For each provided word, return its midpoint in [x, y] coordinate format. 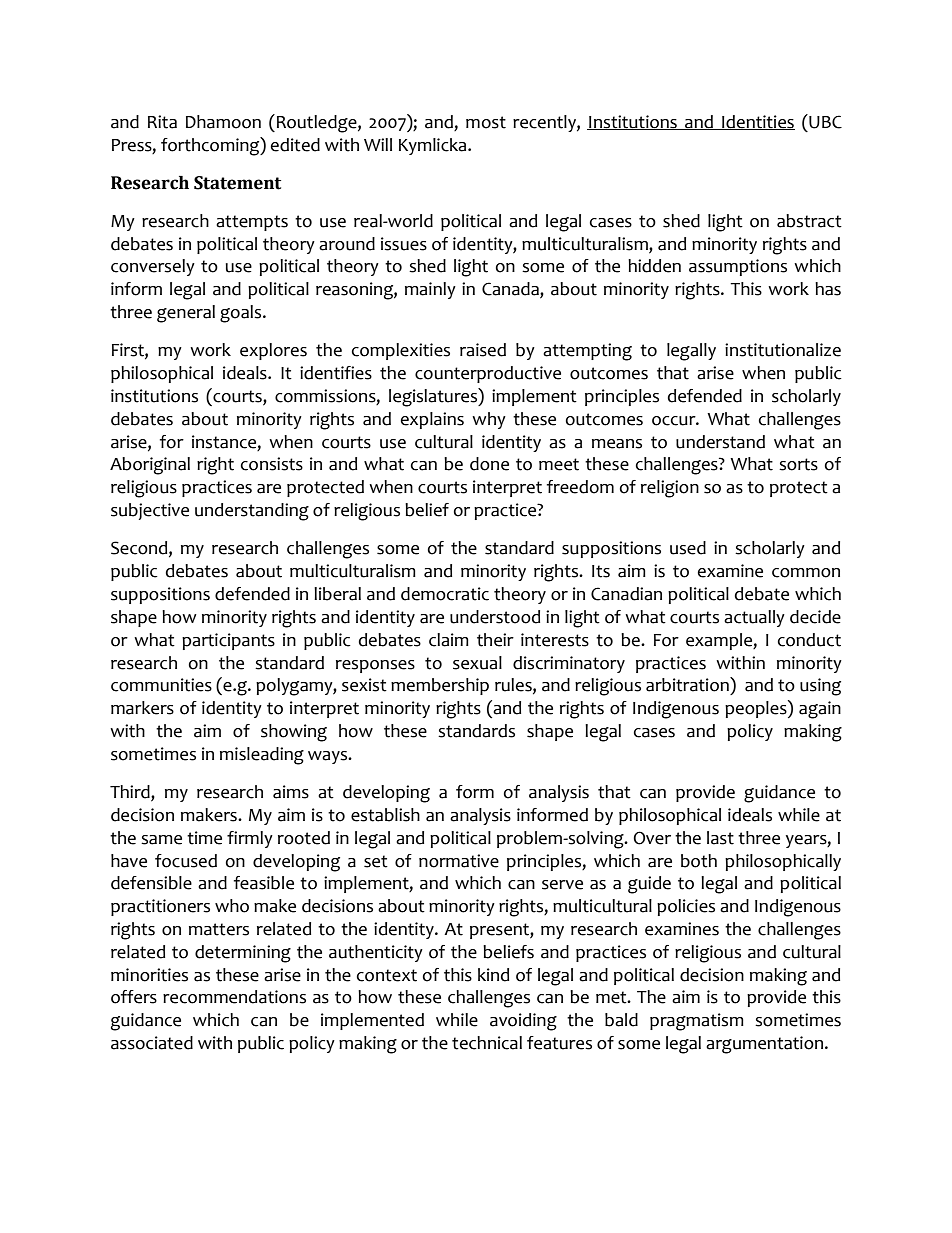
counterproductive [488, 374]
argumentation [766, 1045]
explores [273, 351]
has [828, 289]
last [720, 838]
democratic [445, 594]
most [486, 122]
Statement [237, 183]
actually [754, 618]
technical [487, 1043]
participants [228, 641]
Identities [757, 122]
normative [459, 861]
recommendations [234, 997]
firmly [250, 839]
